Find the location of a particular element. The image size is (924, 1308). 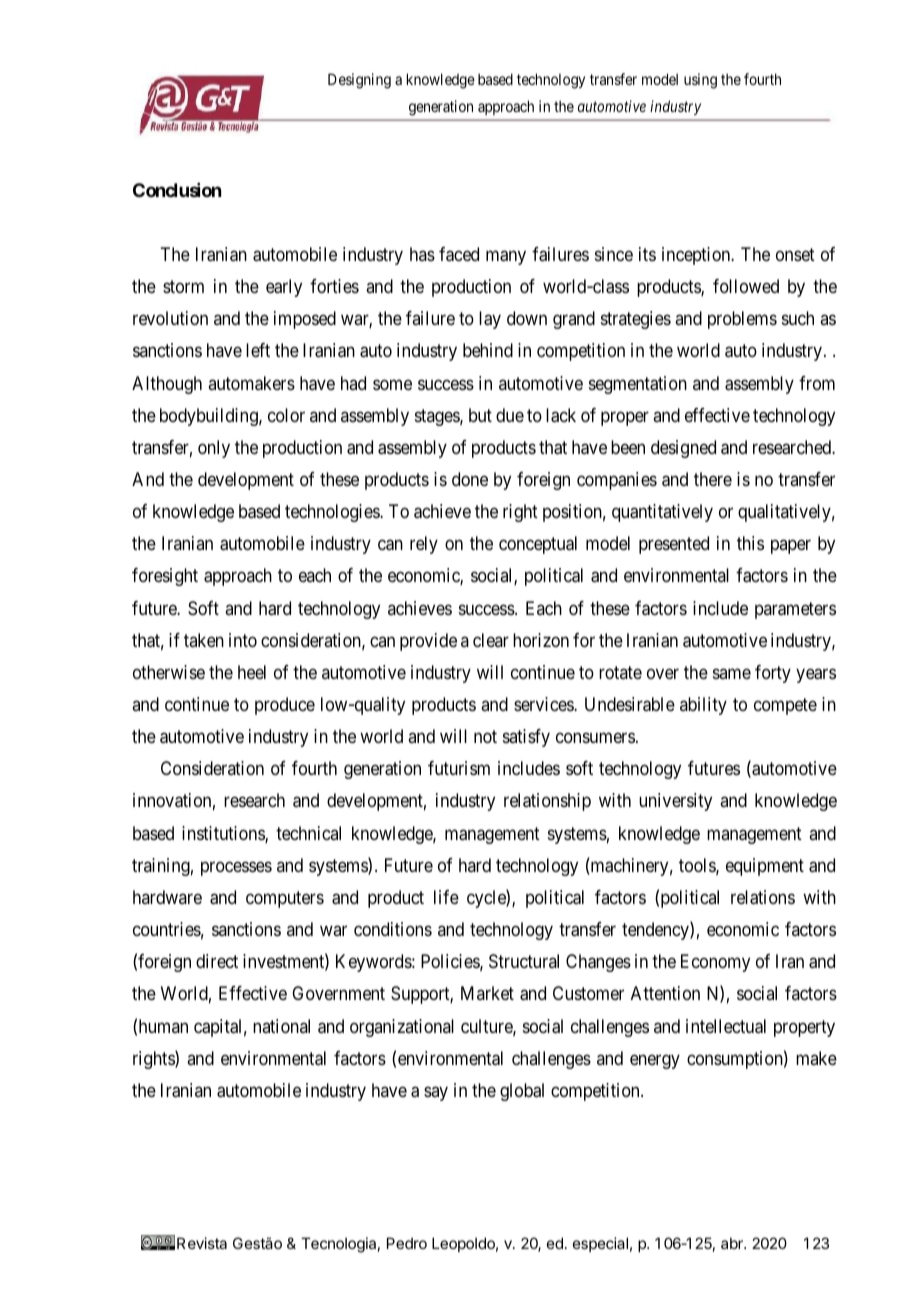

Pedro is located at coordinates (407, 1243).
